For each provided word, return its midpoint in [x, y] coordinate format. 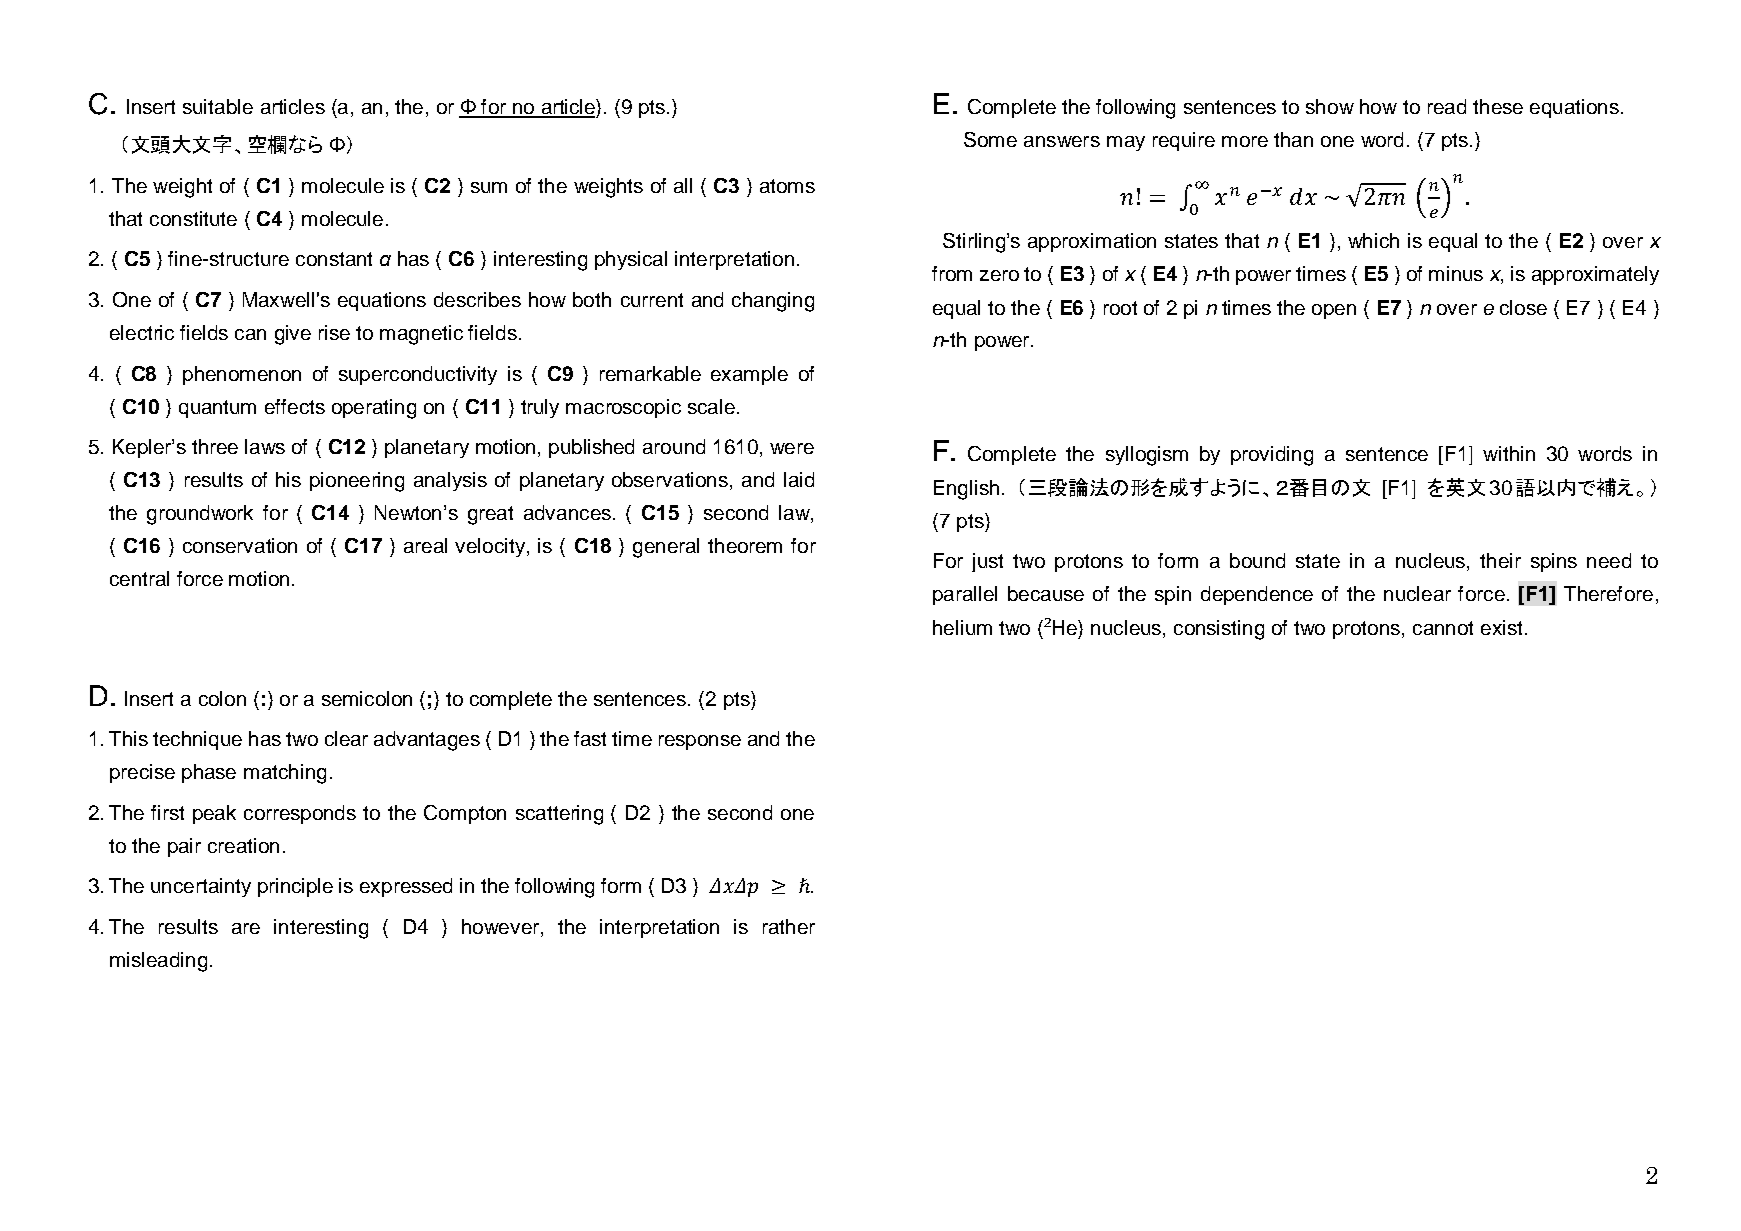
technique [197, 740]
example [749, 375]
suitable [218, 106]
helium [962, 627]
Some [990, 139]
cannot [1443, 628]
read [1447, 106]
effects [295, 406]
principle [295, 887]
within [1509, 453]
